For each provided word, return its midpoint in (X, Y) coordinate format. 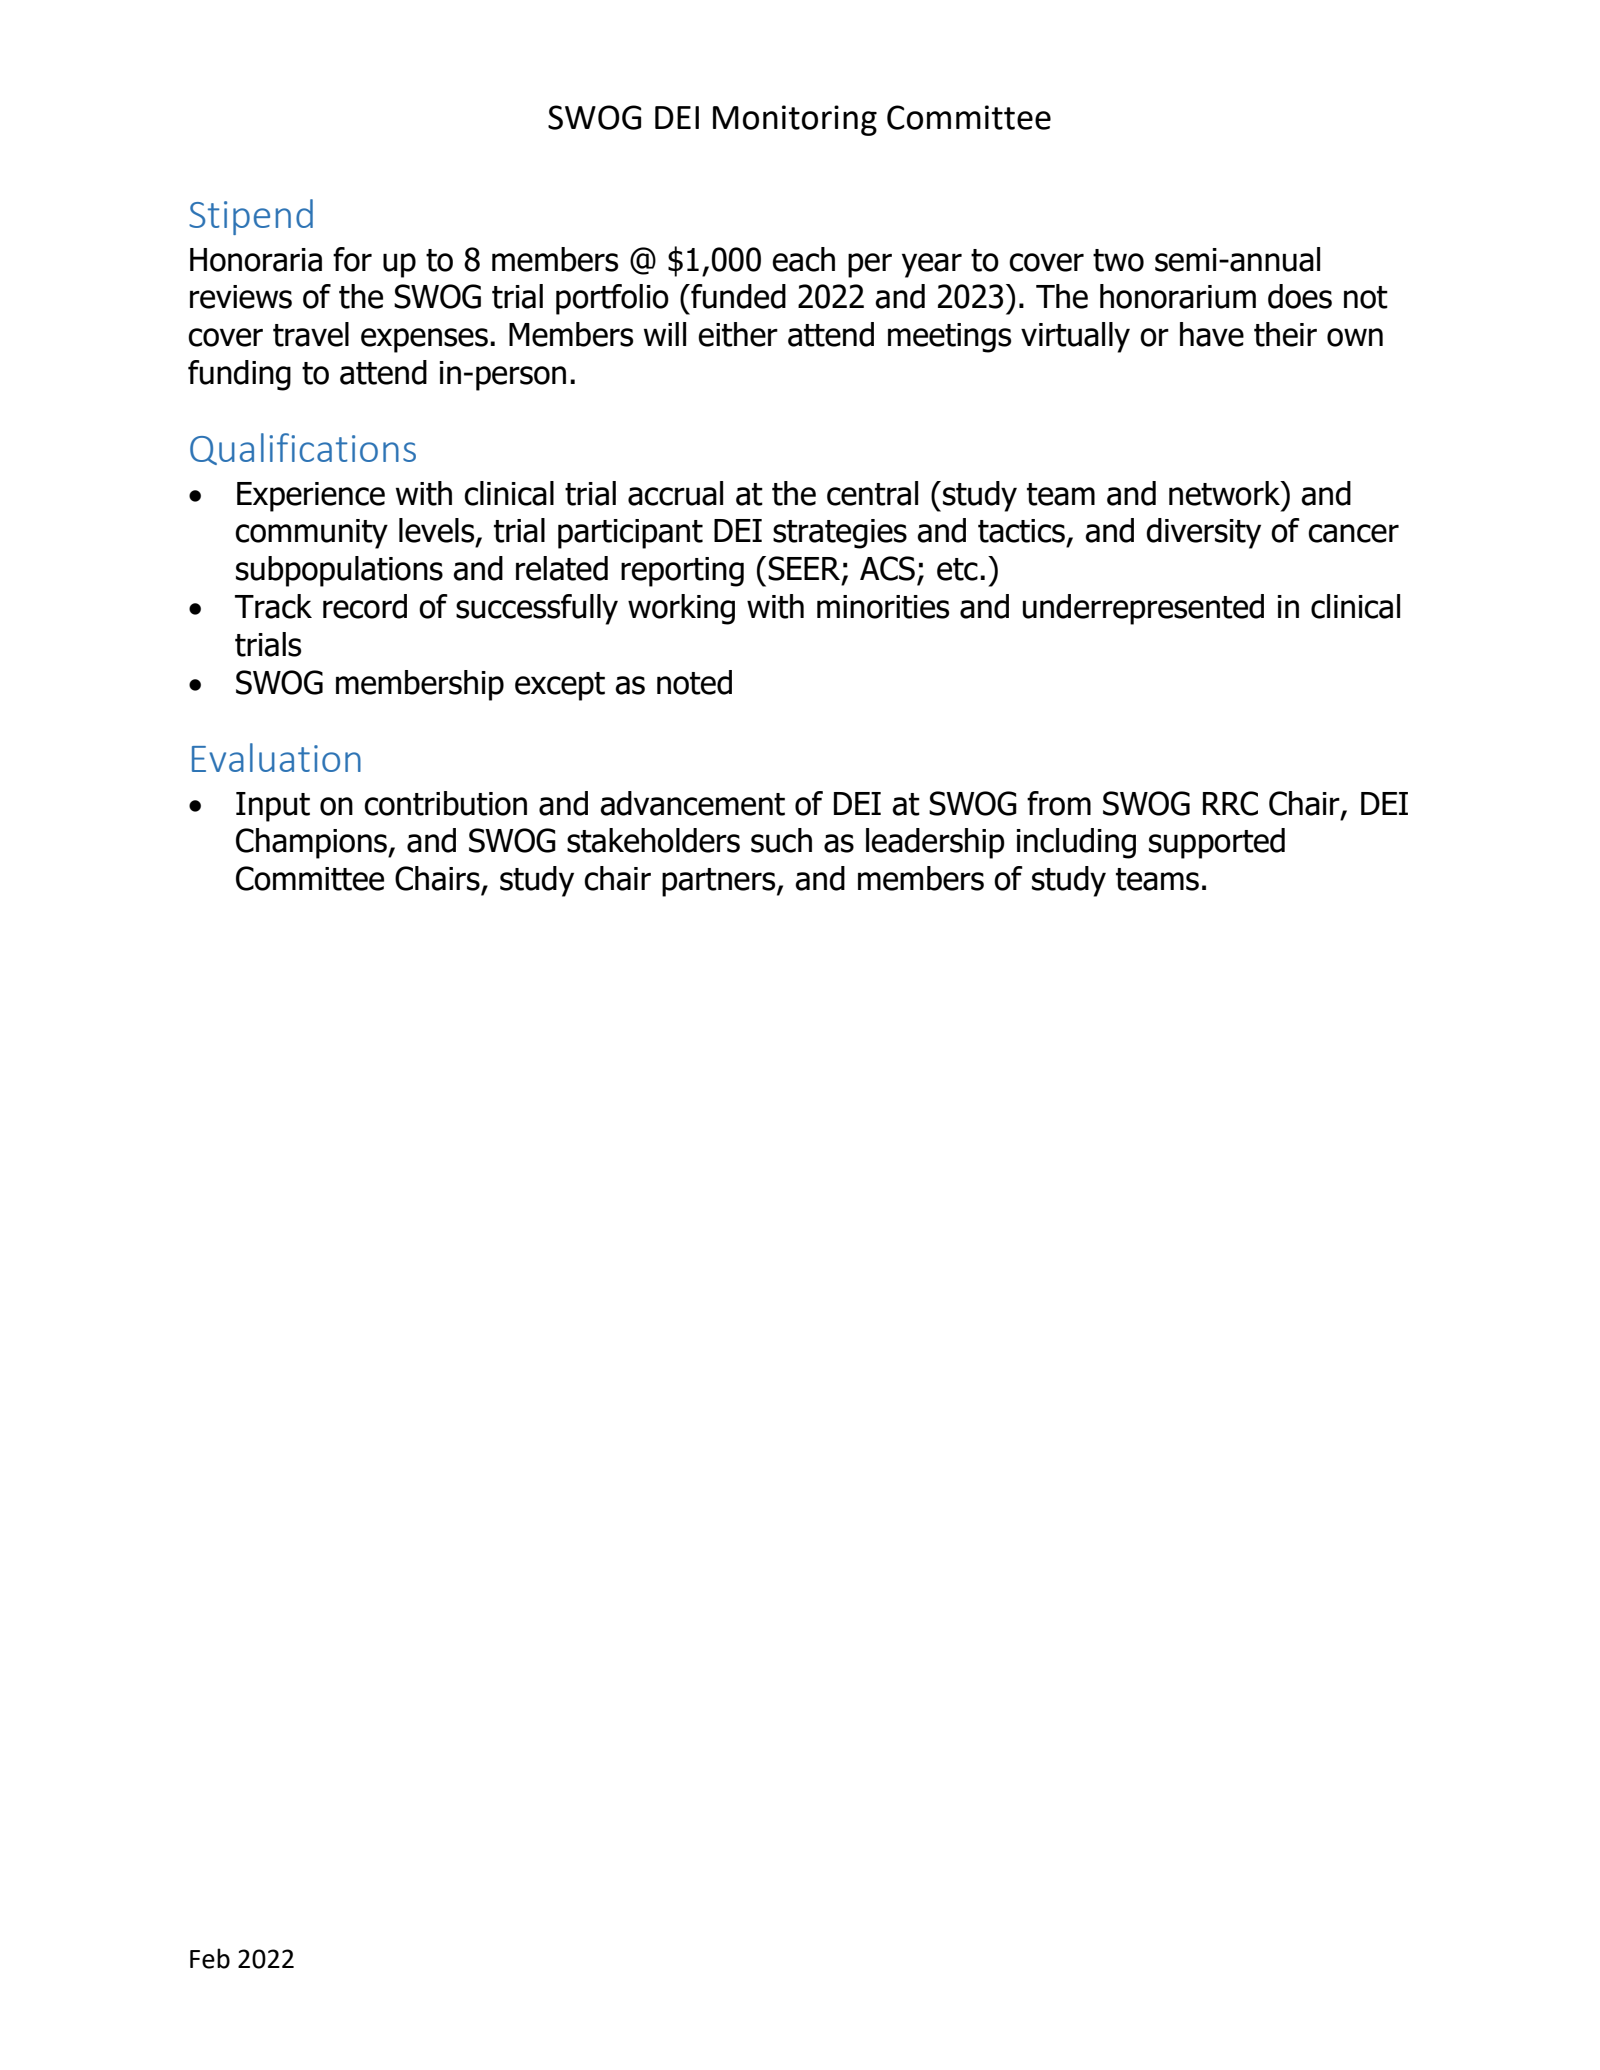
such (781, 840)
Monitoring (795, 120)
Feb (210, 1958)
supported (1217, 843)
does (1300, 296)
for (352, 259)
